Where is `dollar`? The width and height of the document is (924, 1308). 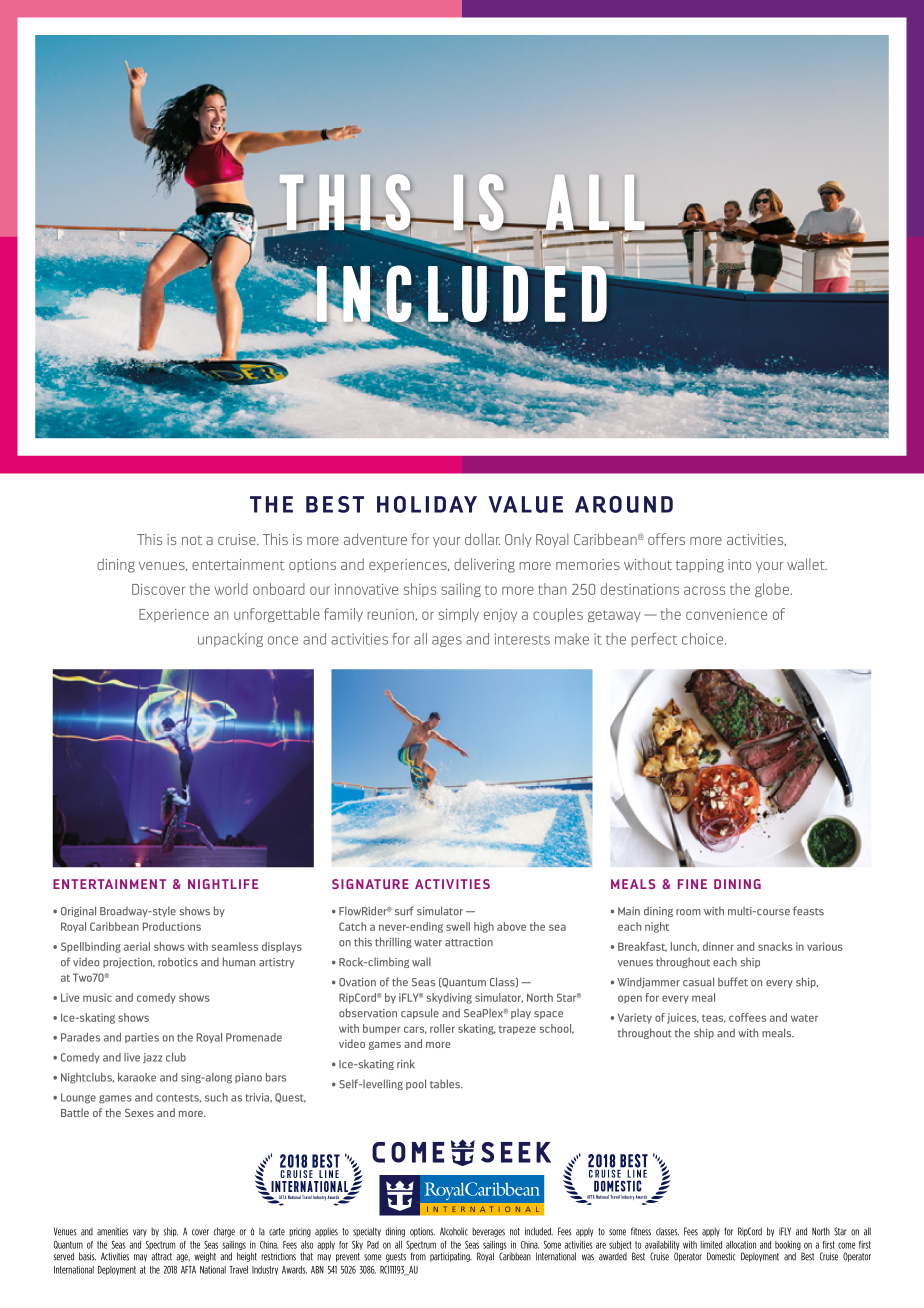 dollar is located at coordinates (482, 539).
